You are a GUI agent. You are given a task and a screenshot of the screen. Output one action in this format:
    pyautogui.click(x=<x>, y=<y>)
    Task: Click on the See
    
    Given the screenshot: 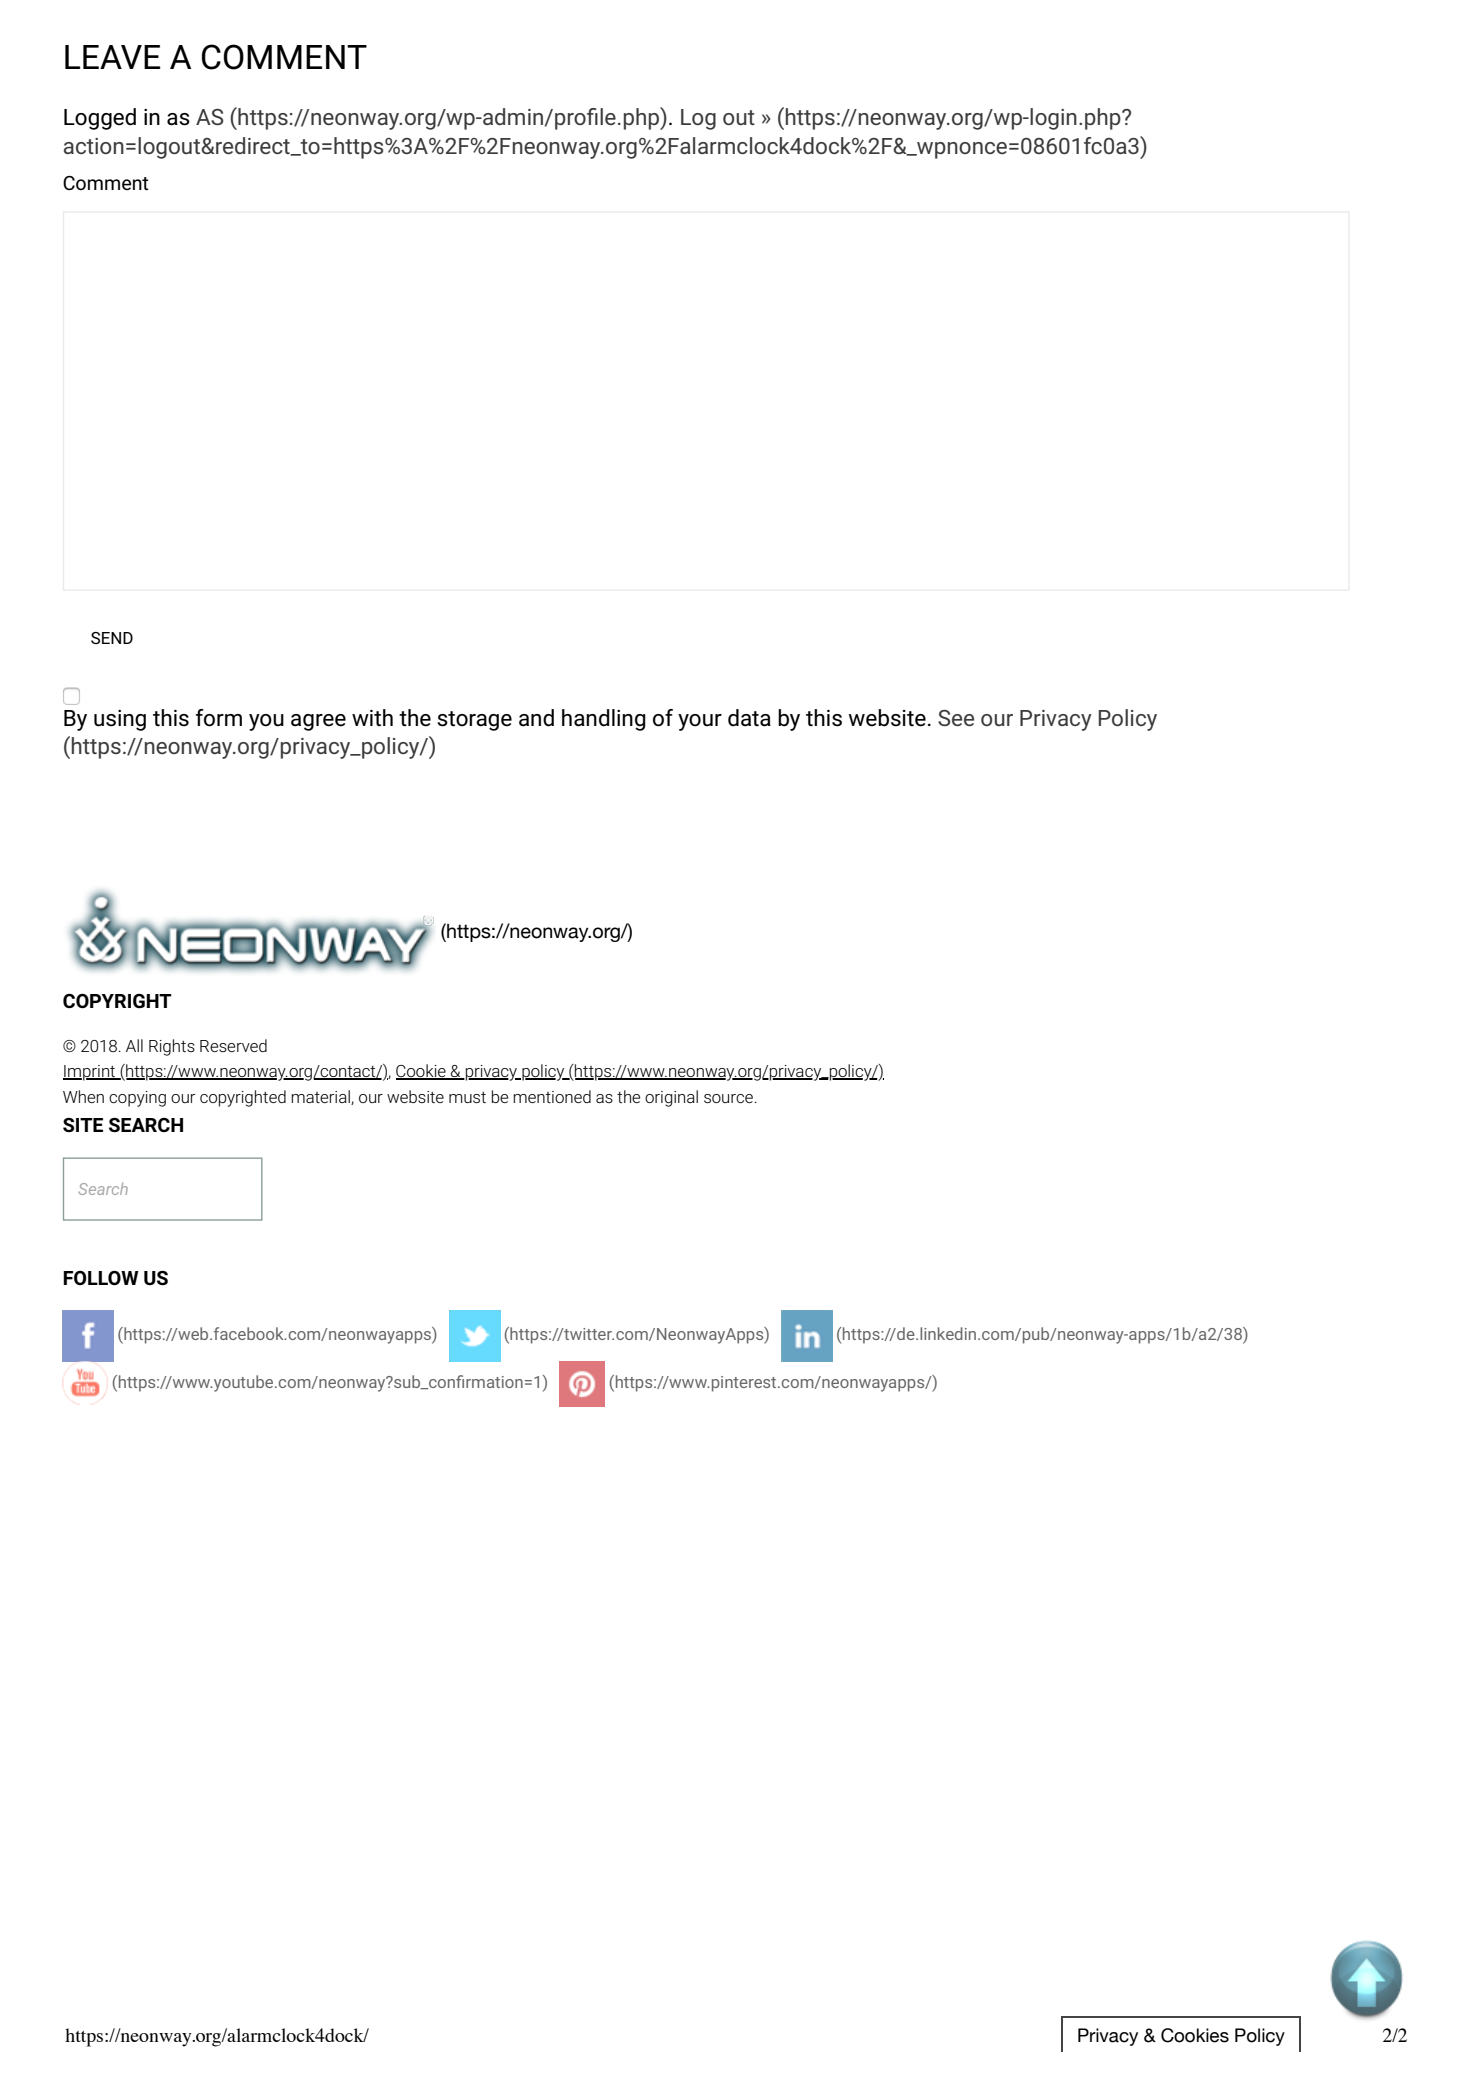 What is the action you would take?
    pyautogui.click(x=956, y=718)
